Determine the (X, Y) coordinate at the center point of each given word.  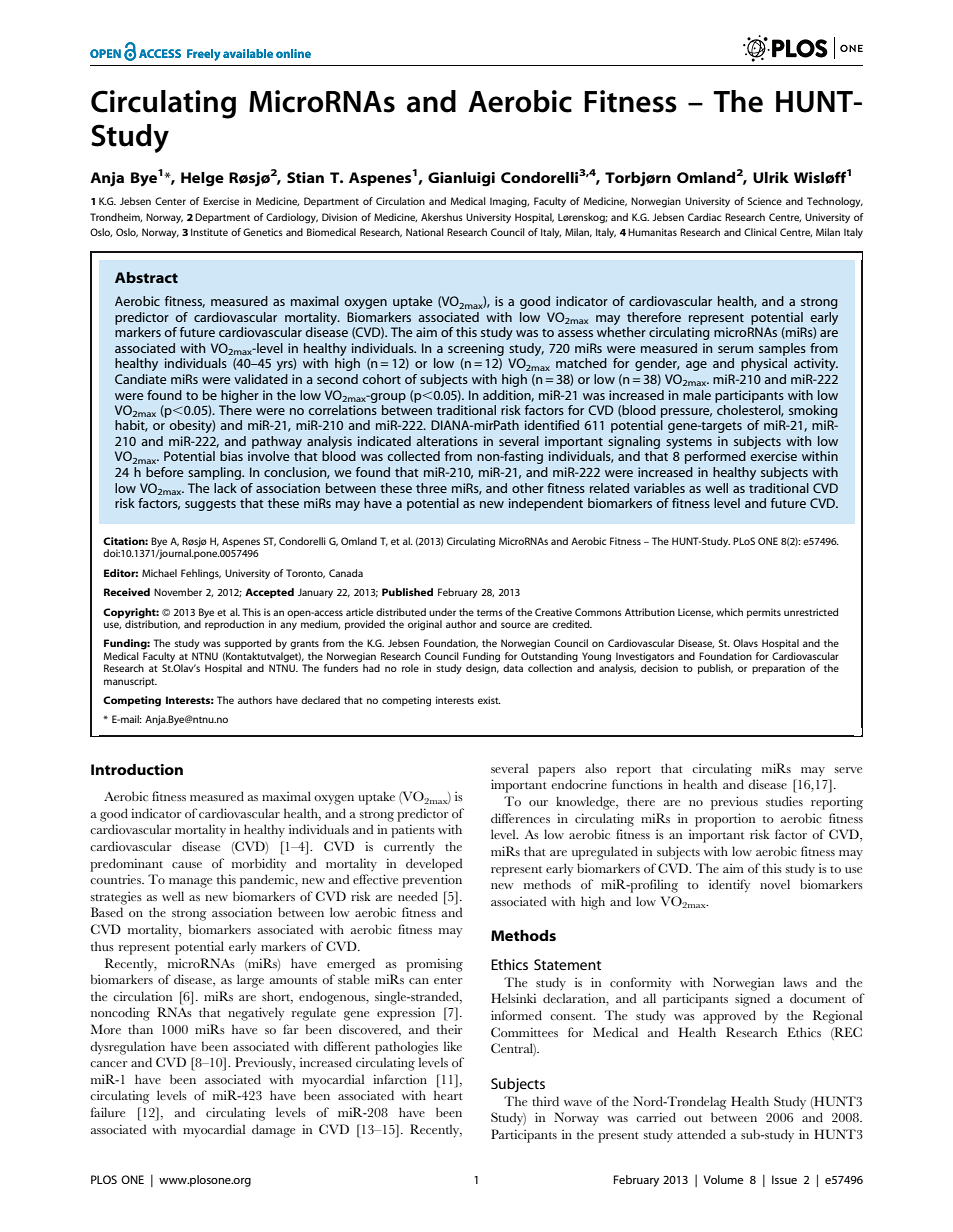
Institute (209, 232)
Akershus (442, 217)
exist (489, 700)
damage (273, 1131)
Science (765, 201)
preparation (778, 669)
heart (448, 1095)
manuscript (130, 682)
